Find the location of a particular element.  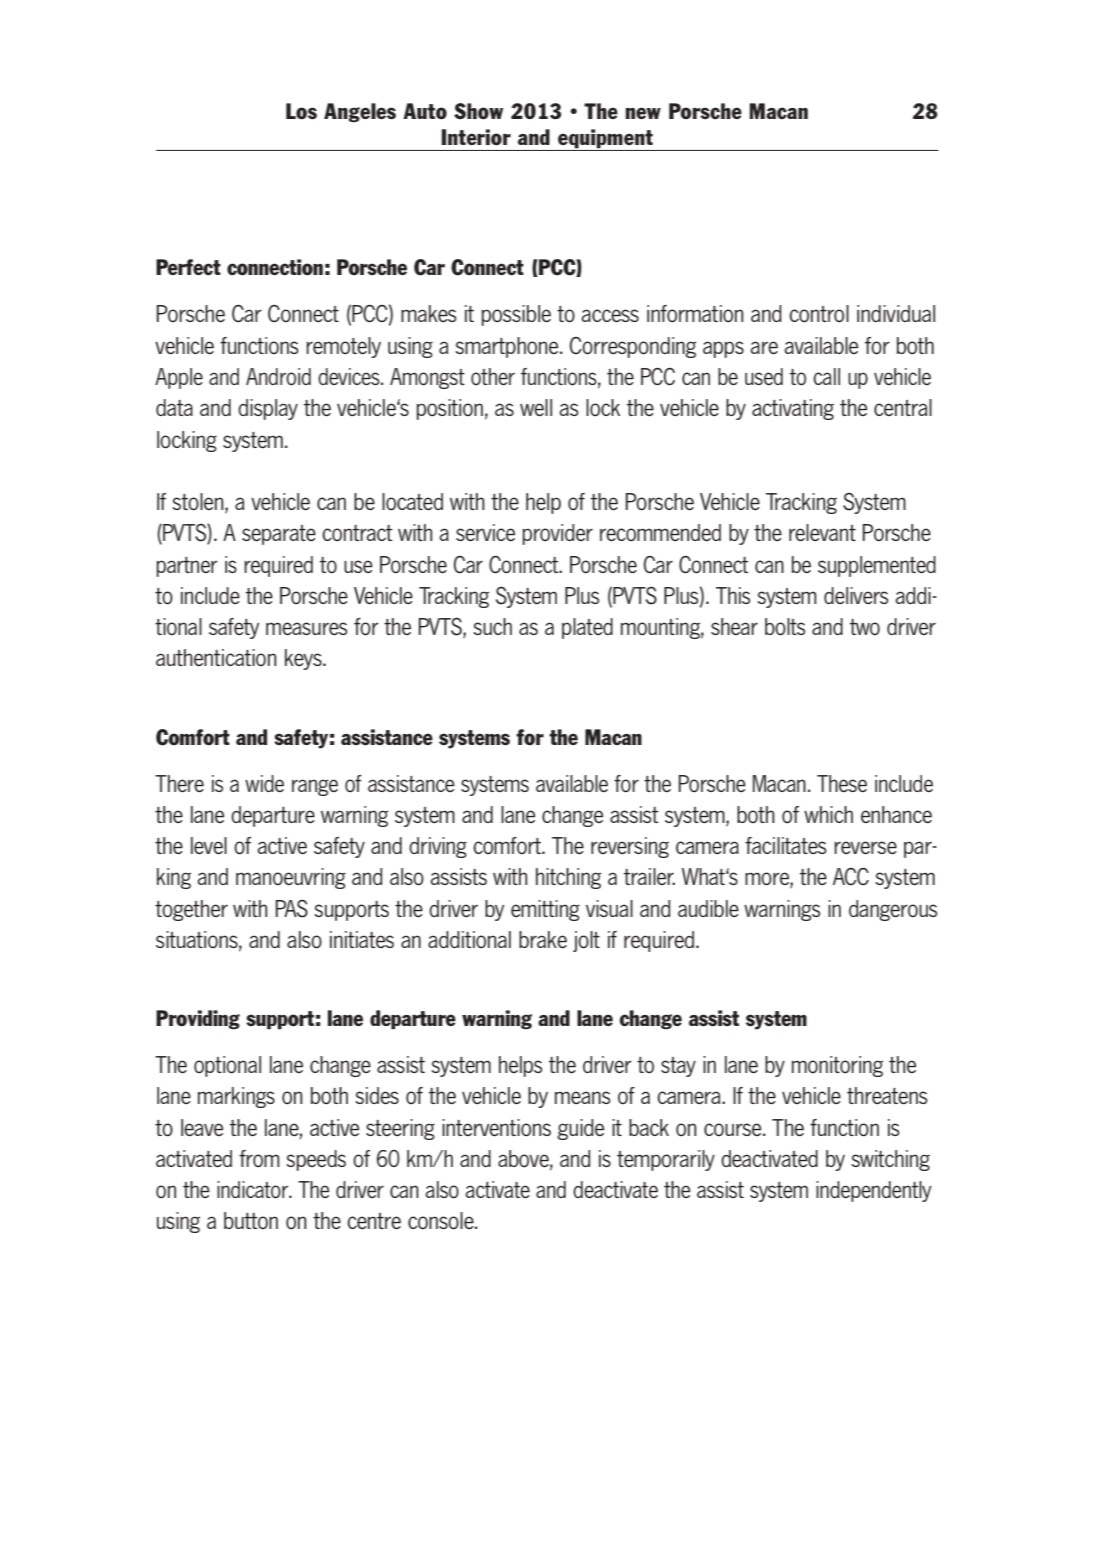

guide is located at coordinates (580, 1129).
